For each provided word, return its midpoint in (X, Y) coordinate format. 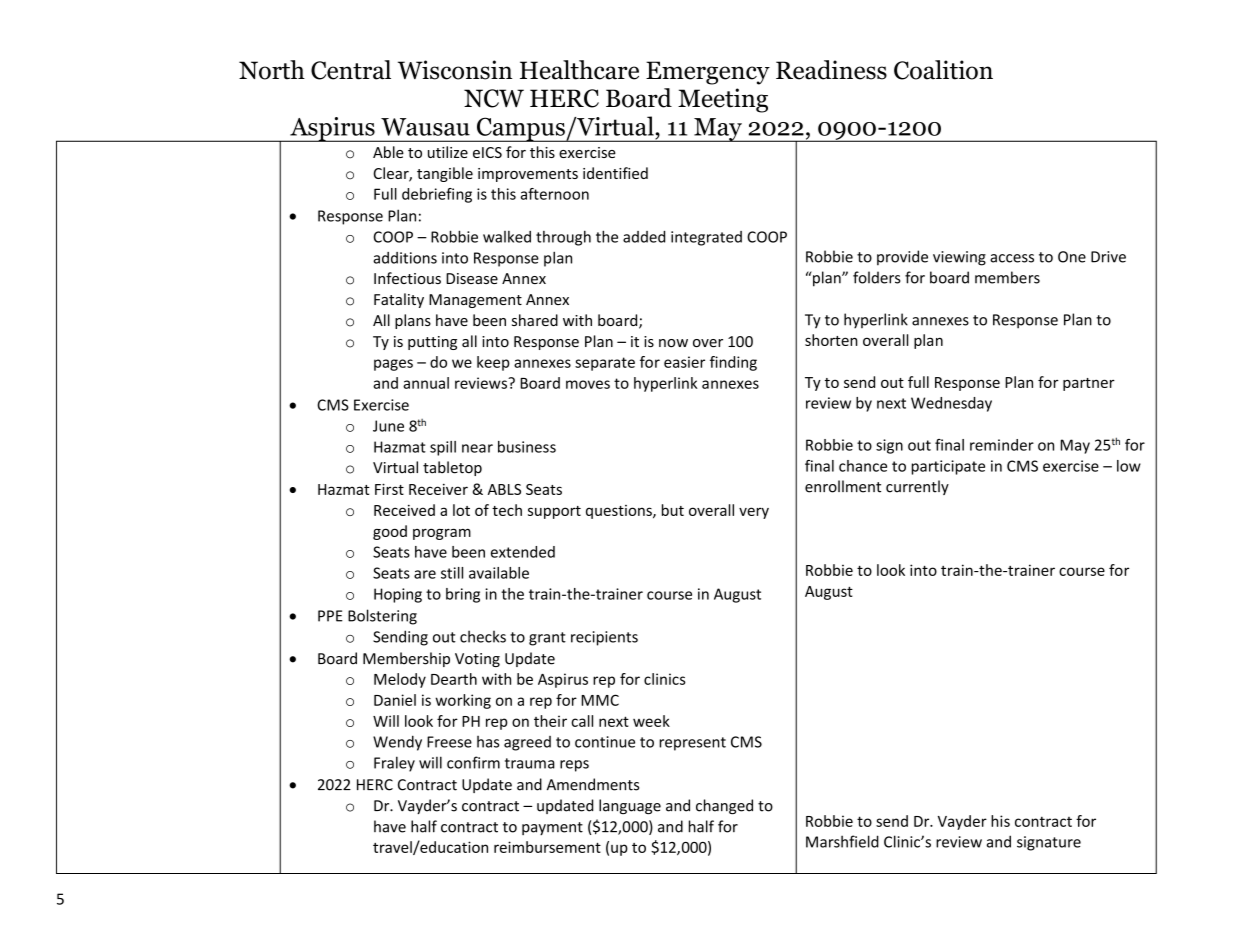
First (389, 489)
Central (351, 70)
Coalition (943, 70)
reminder (1002, 445)
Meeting (723, 100)
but (673, 510)
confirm (473, 762)
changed (724, 806)
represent (692, 744)
